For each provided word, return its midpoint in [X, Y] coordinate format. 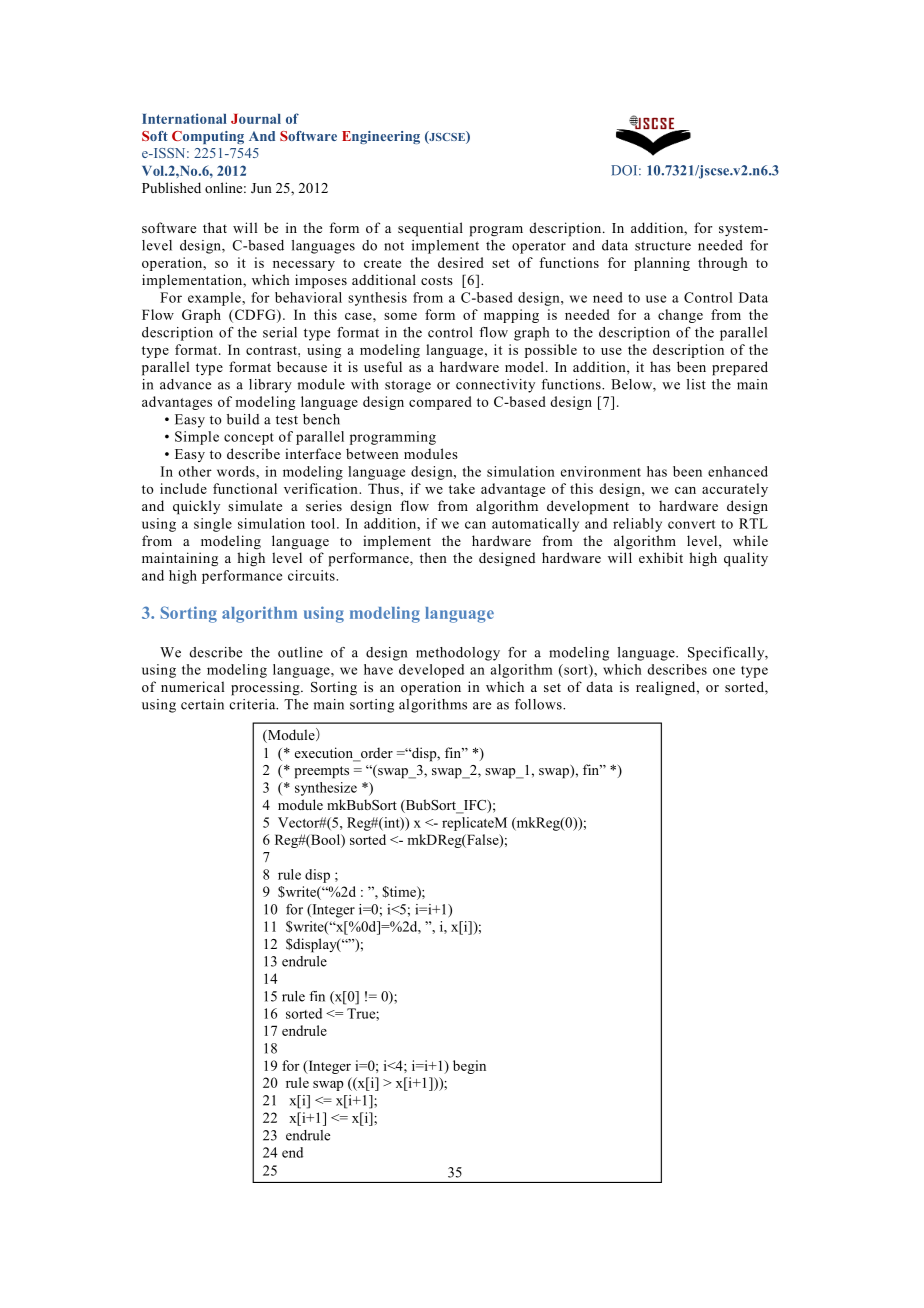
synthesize [326, 789]
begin [469, 1067]
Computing [208, 137]
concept [249, 439]
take [462, 488]
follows [539, 704]
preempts [322, 772]
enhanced [738, 471]
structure [663, 246]
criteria [254, 704]
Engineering [381, 137]
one [724, 671]
